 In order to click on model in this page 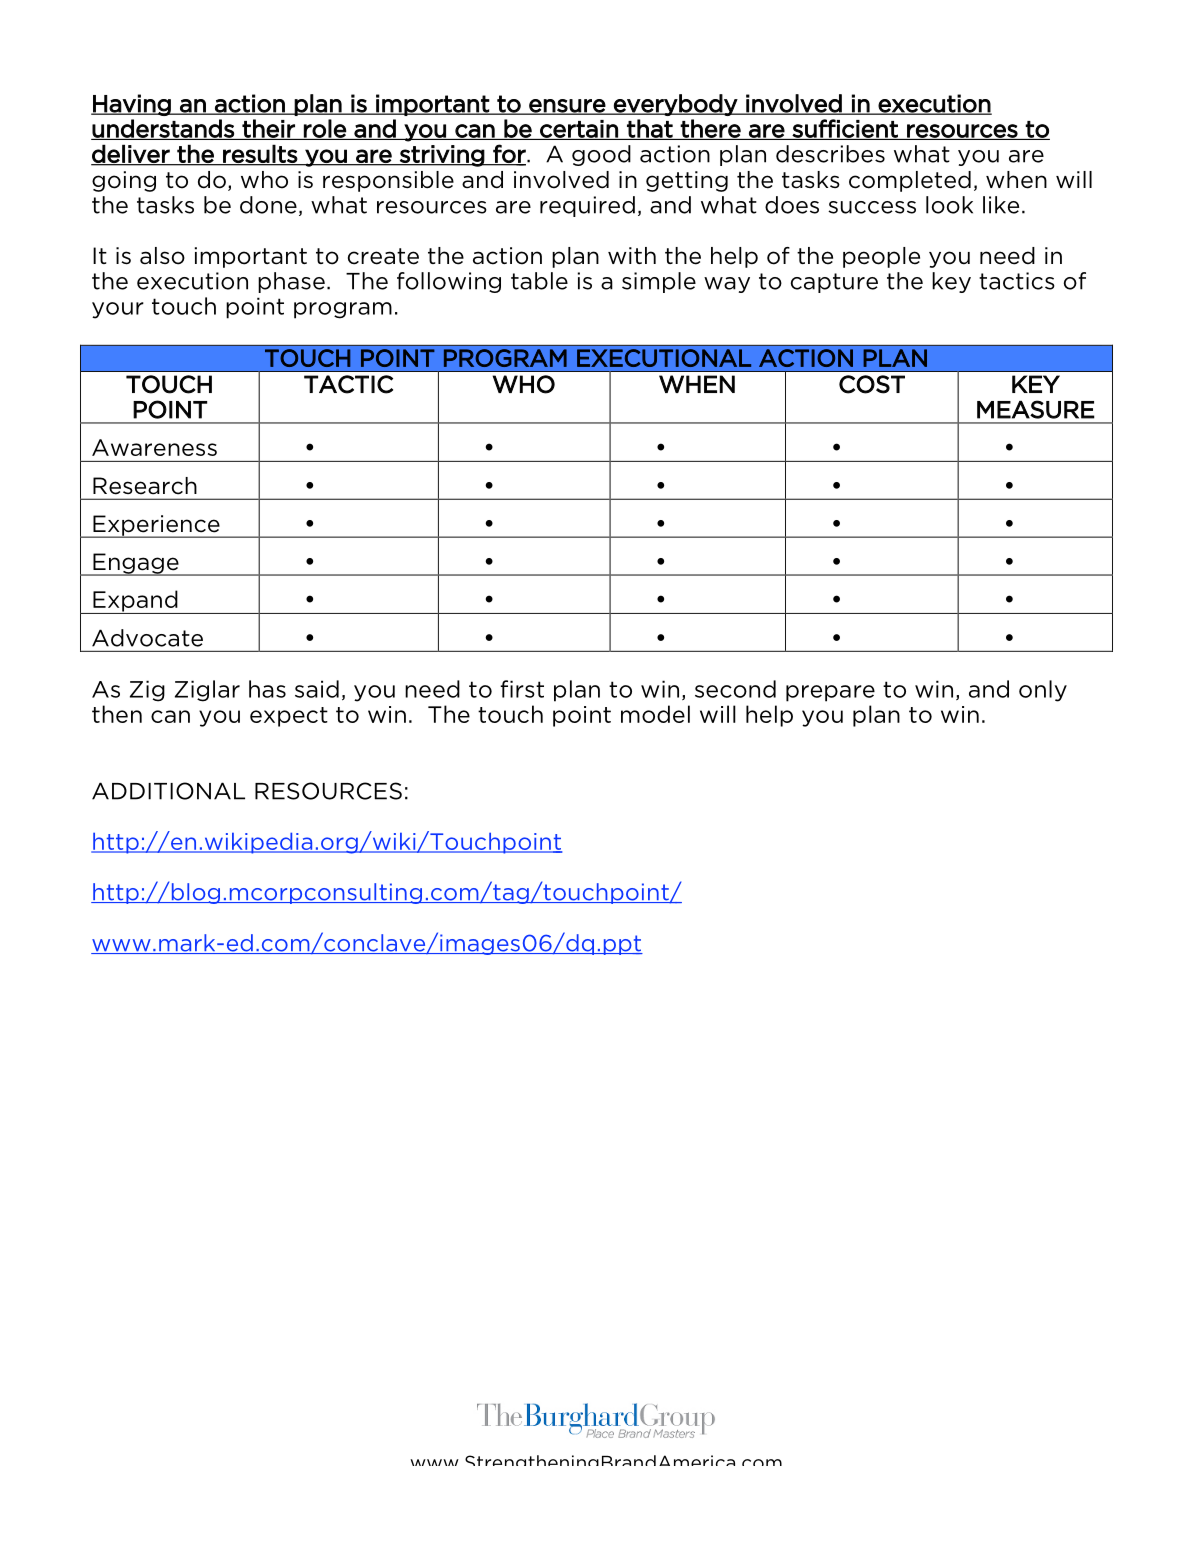, I will do `click(655, 714)`.
